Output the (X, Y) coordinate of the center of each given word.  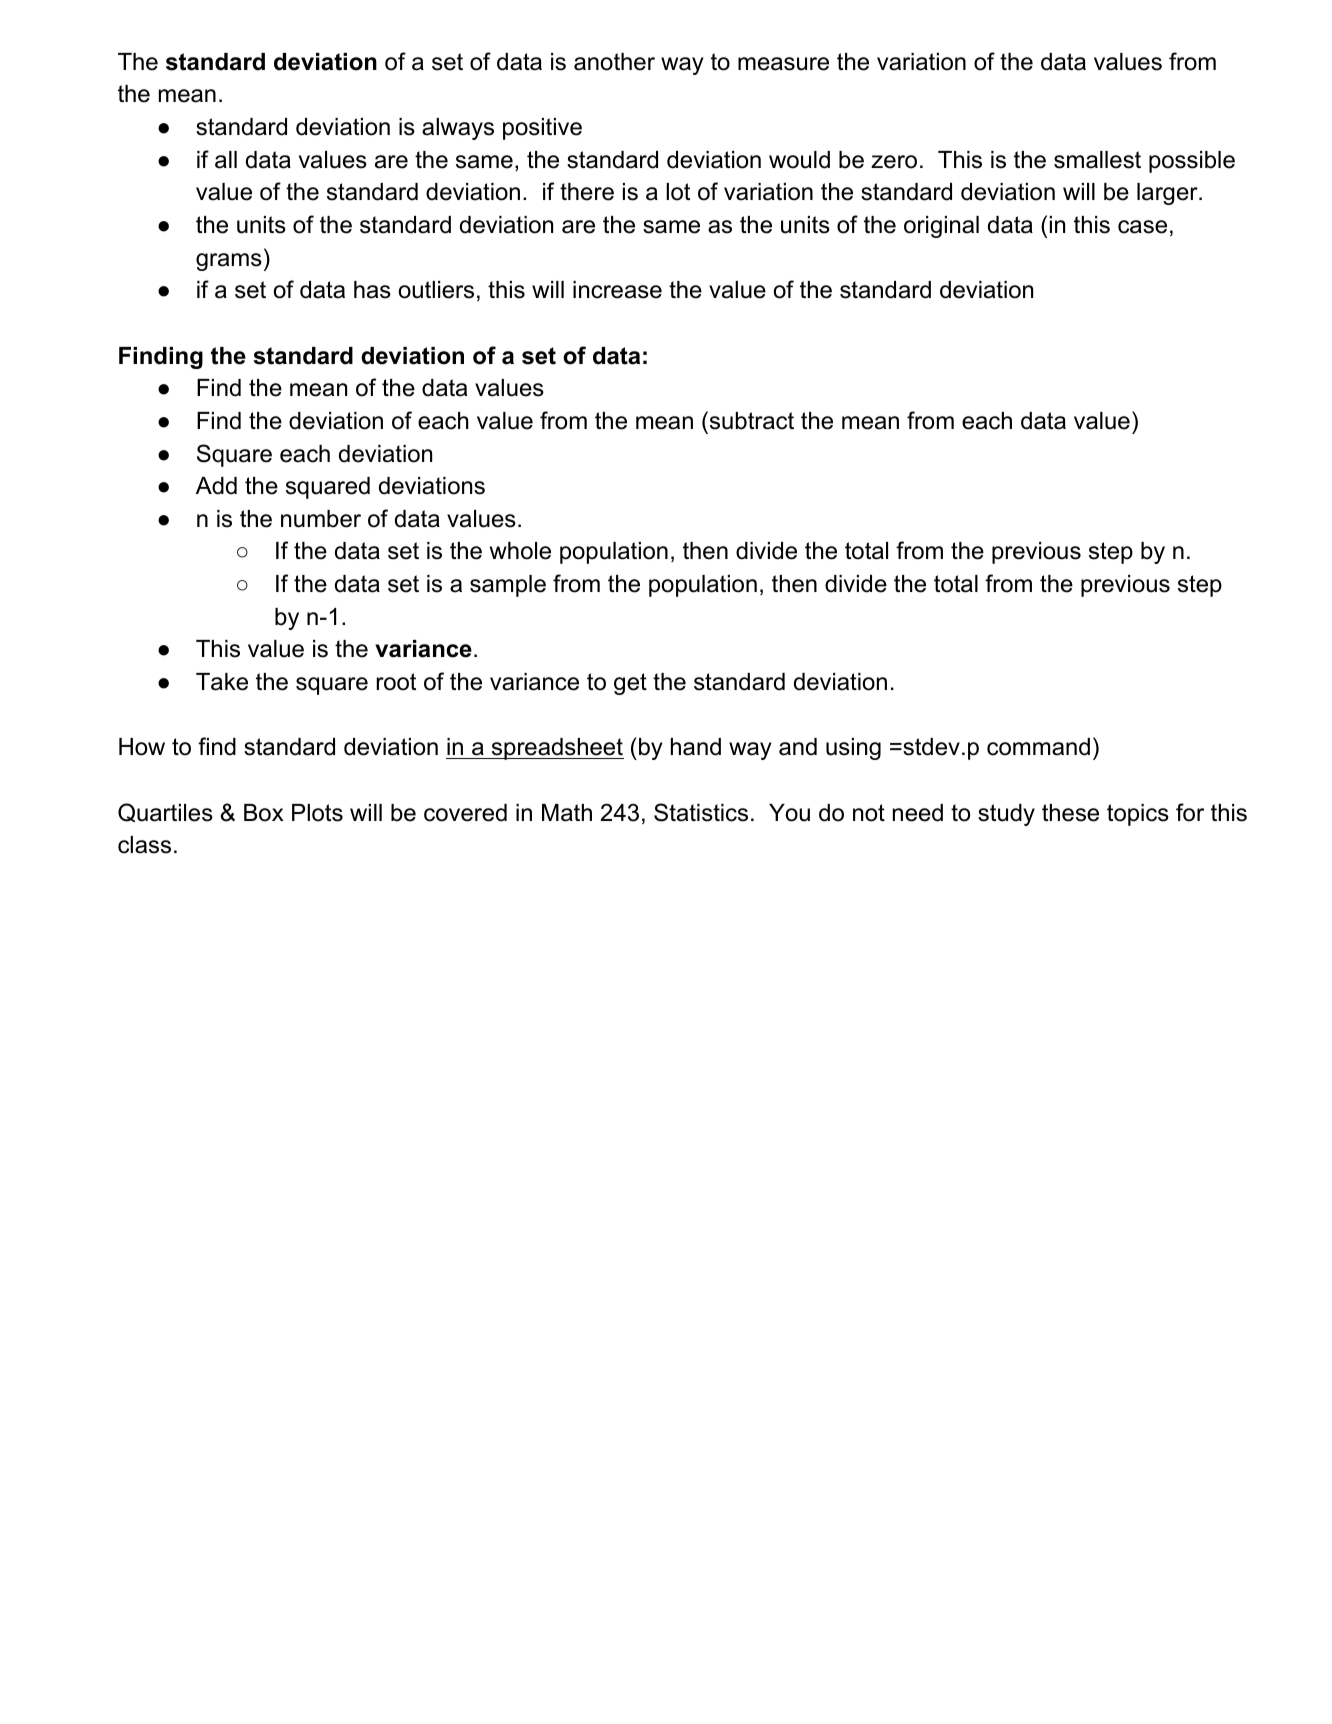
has (372, 290)
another (614, 62)
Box (264, 813)
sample (508, 586)
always (458, 129)
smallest (1097, 160)
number (321, 519)
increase (617, 290)
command (1038, 747)
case (1142, 227)
